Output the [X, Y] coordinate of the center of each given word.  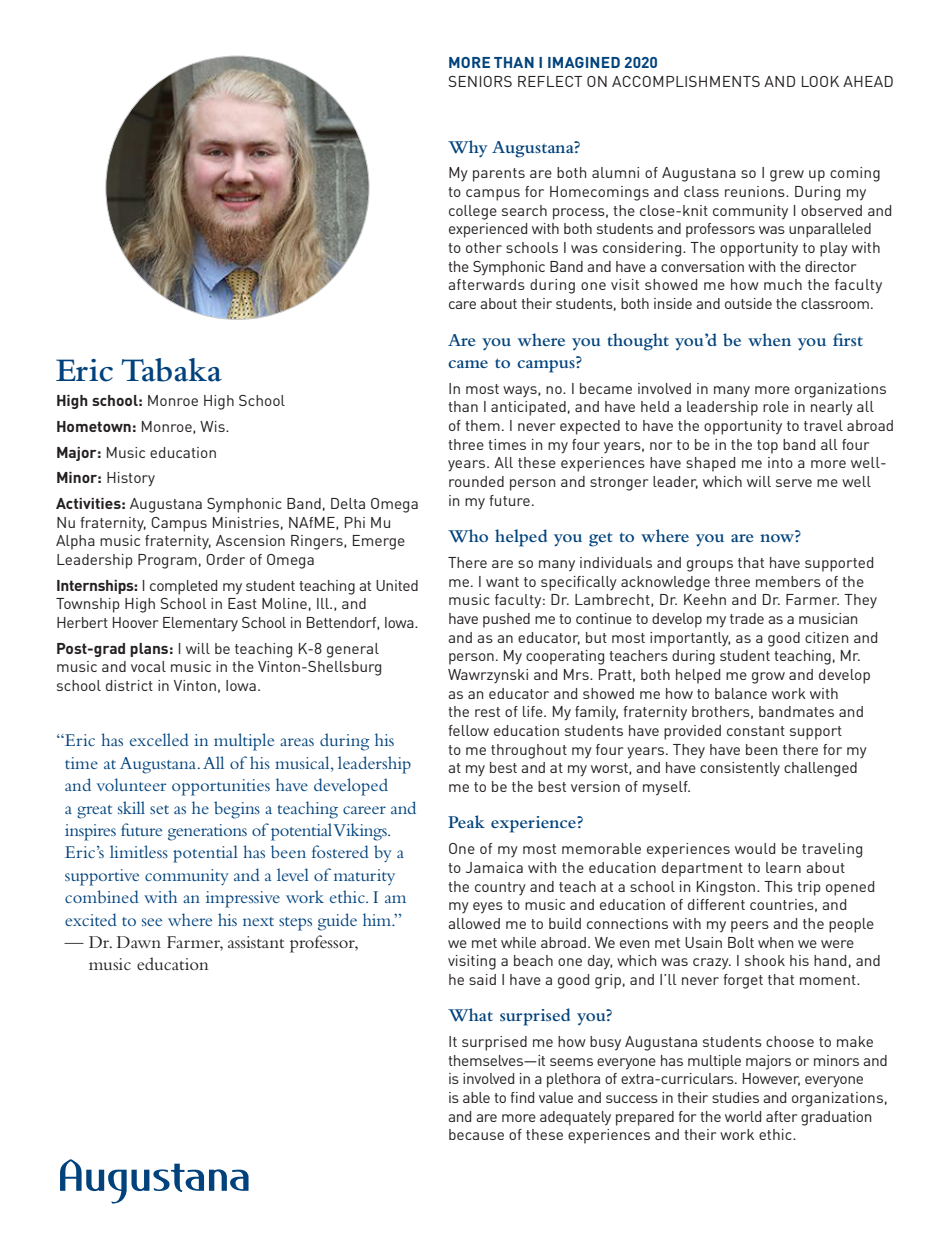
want [502, 582]
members [788, 581]
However [771, 1079]
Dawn [139, 942]
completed [183, 587]
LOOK [820, 81]
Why [468, 149]
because [476, 1134]
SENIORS [480, 81]
